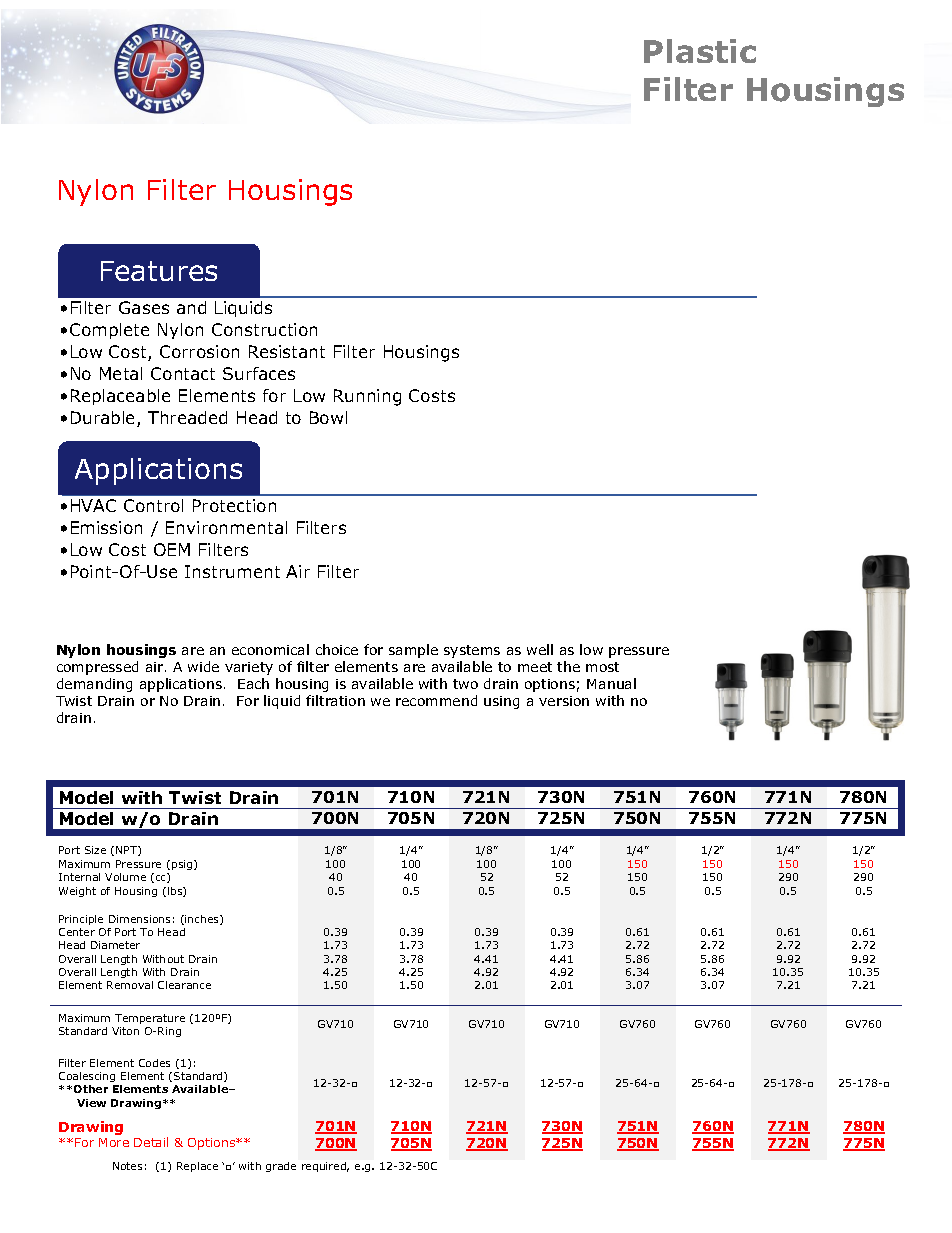  I want to click on Detail, so click(151, 1142).
